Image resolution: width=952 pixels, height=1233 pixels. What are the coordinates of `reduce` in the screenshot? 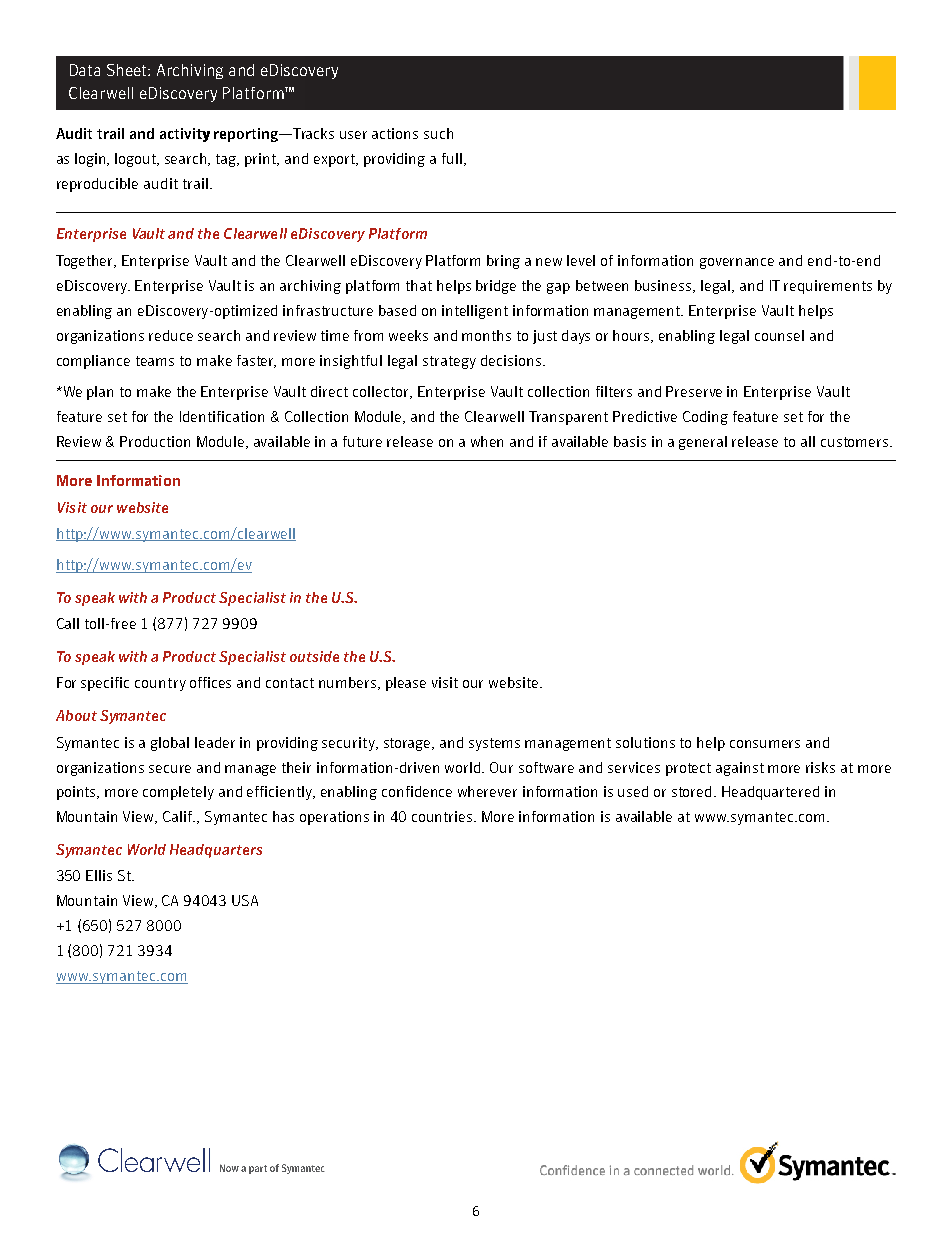 It's located at (171, 335).
